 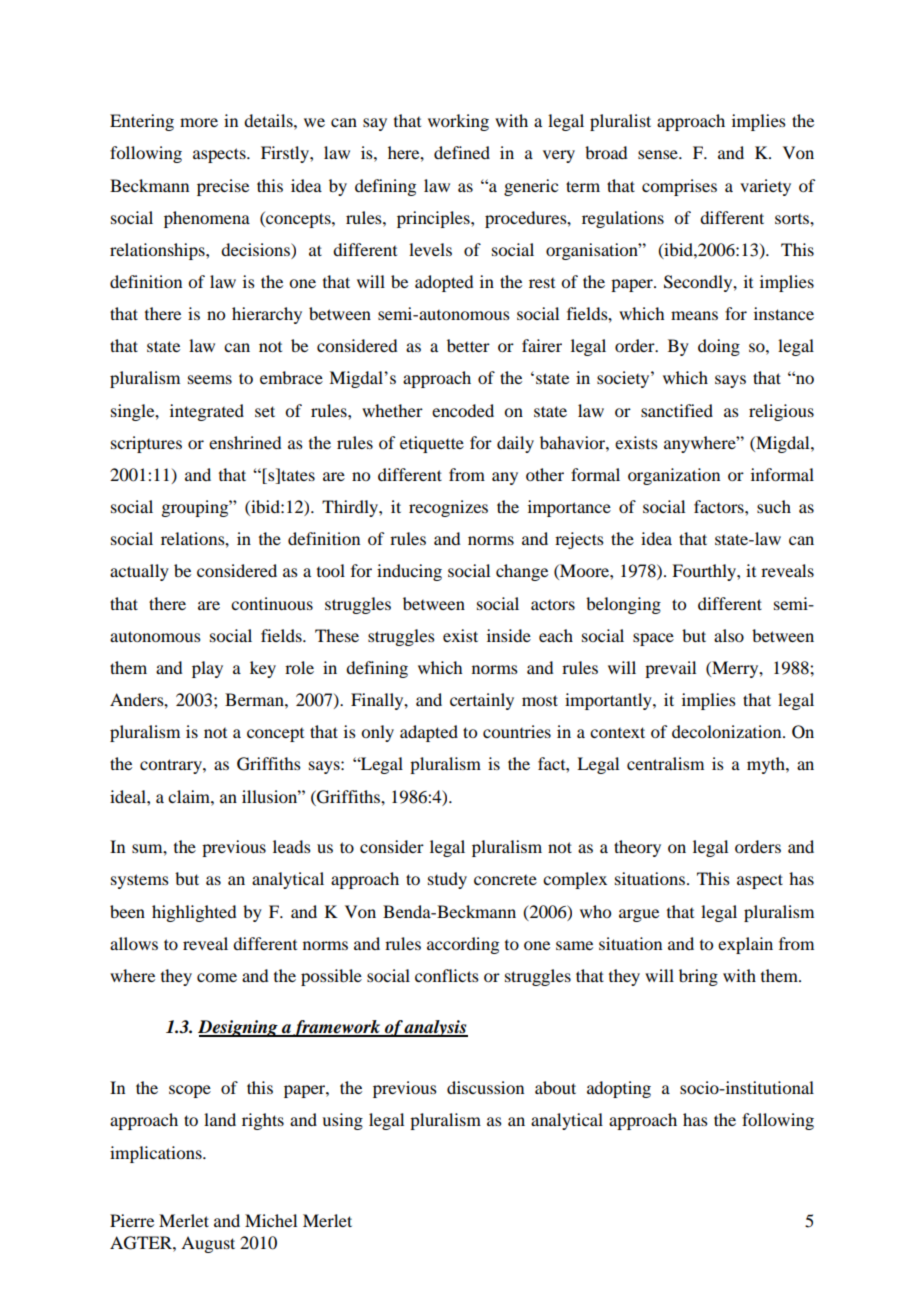 I want to click on August, so click(x=208, y=1244).
